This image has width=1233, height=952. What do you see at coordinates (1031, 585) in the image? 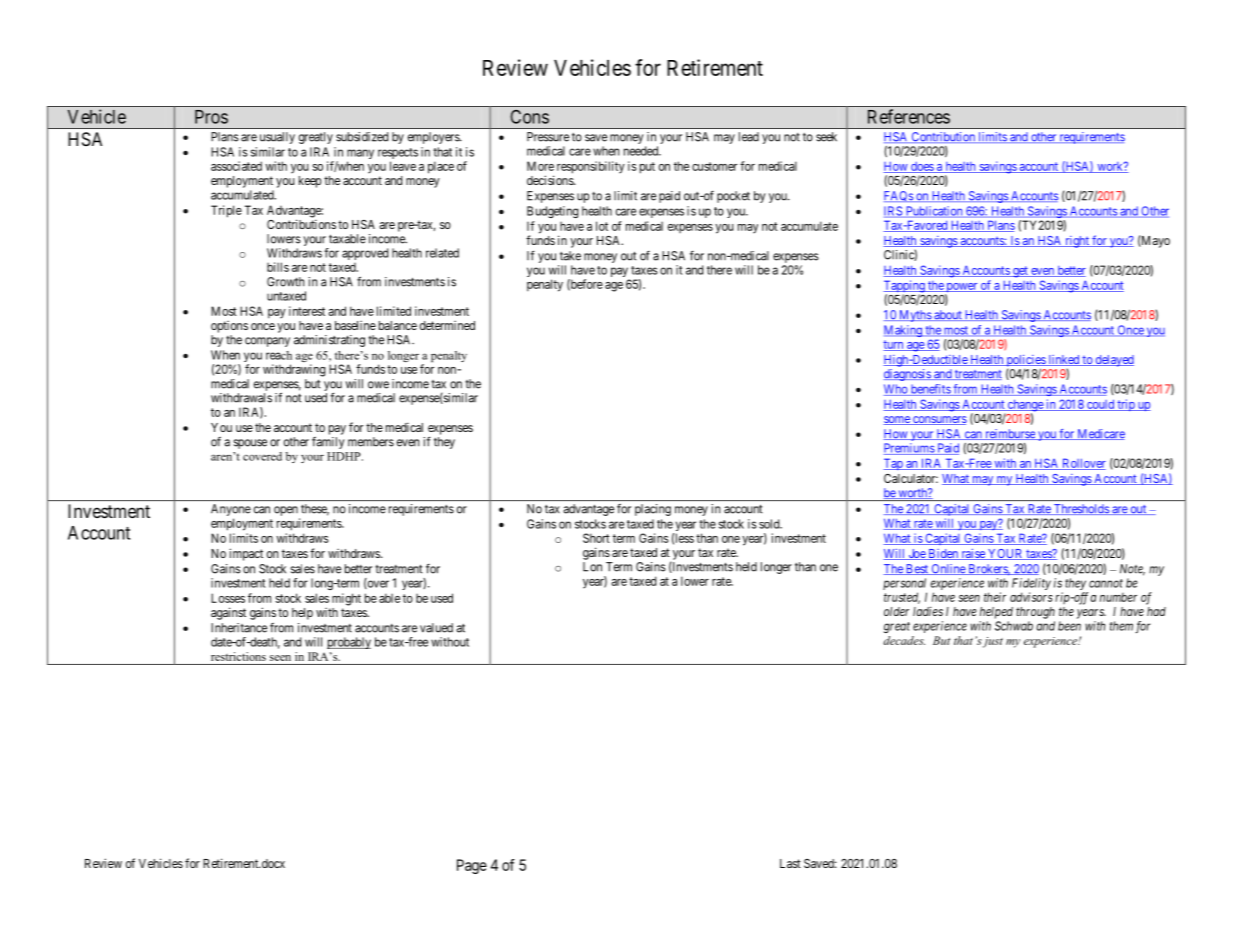
I see `Fidelity` at bounding box center [1031, 585].
